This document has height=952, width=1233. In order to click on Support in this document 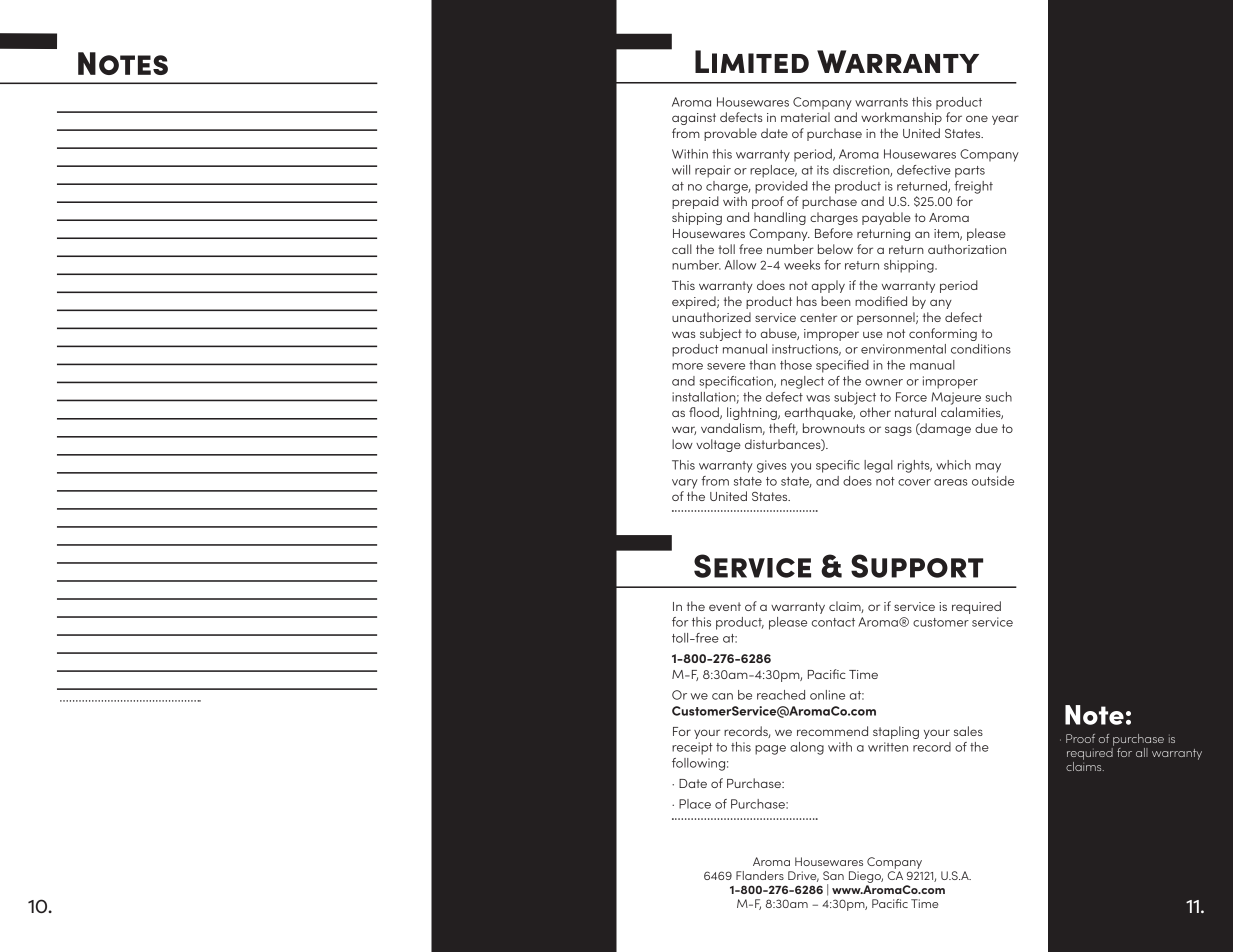, I will do `click(917, 566)`.
